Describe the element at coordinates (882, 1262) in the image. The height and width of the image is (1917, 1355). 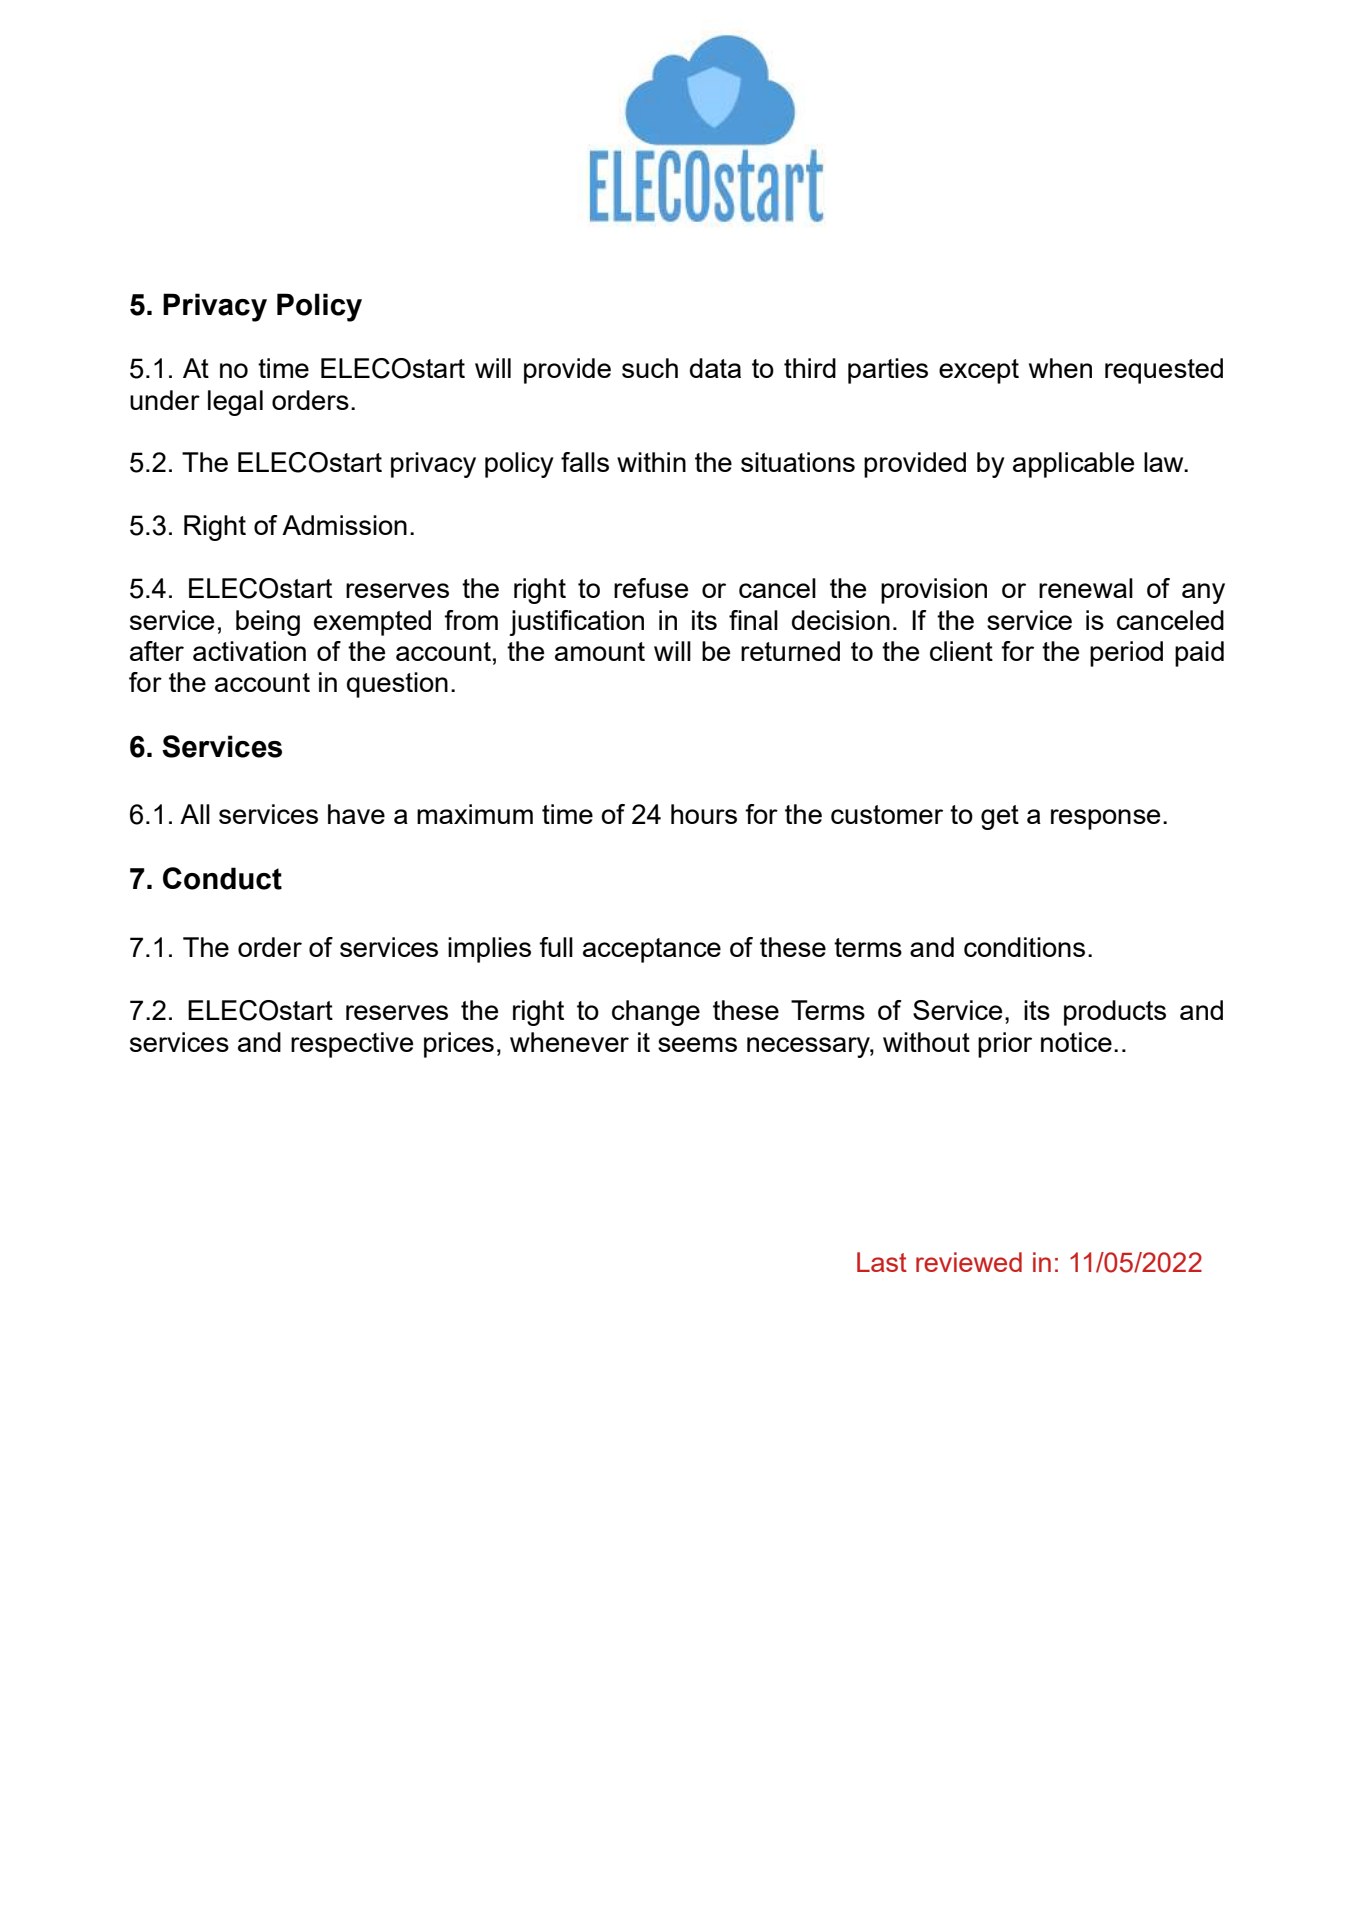
I see `Last` at that location.
